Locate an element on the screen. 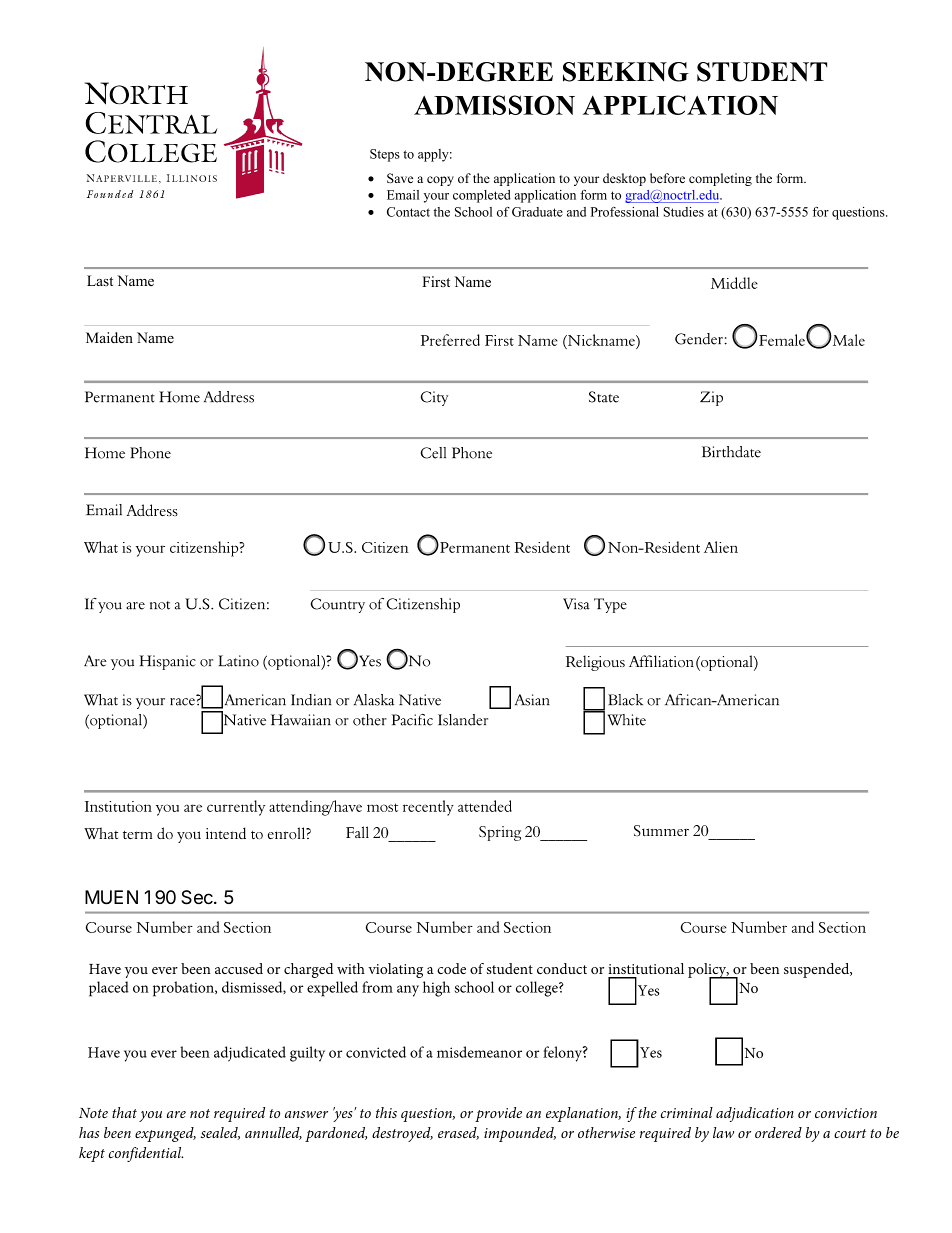 This screenshot has height=1233, width=952. suspended is located at coordinates (818, 970).
